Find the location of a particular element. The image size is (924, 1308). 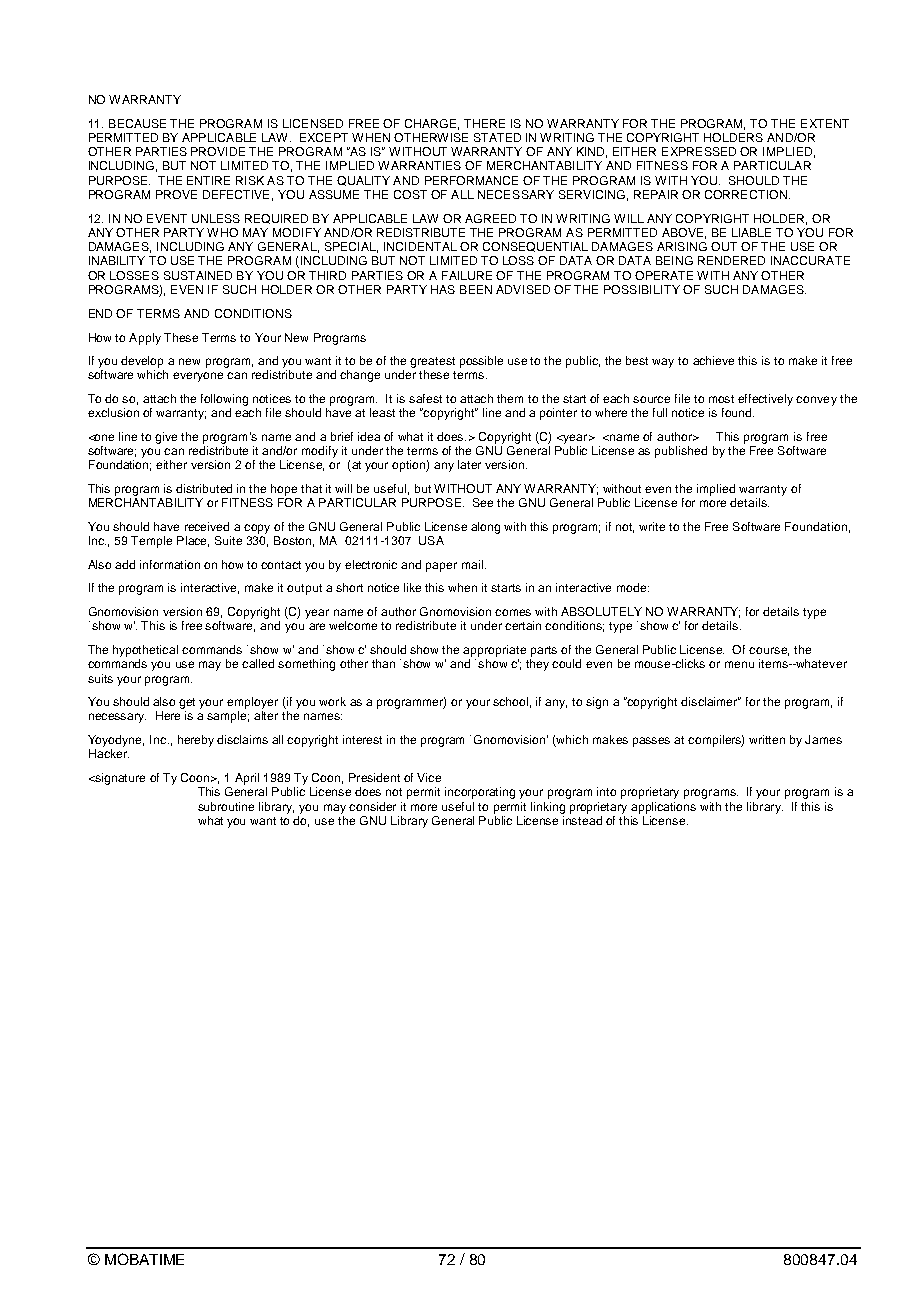

achieve is located at coordinates (713, 360).
